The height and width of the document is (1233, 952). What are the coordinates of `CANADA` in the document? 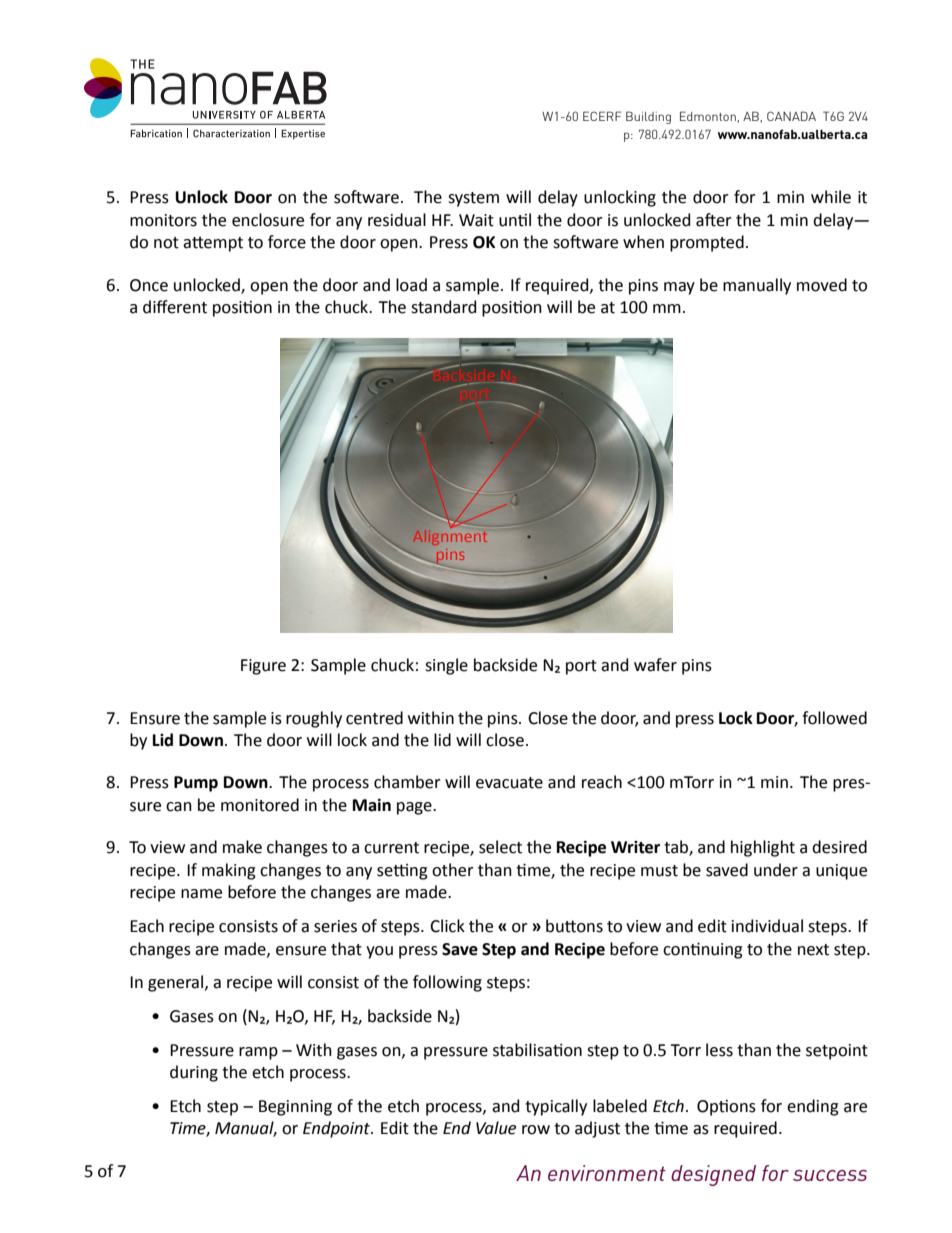 It's located at (791, 116).
